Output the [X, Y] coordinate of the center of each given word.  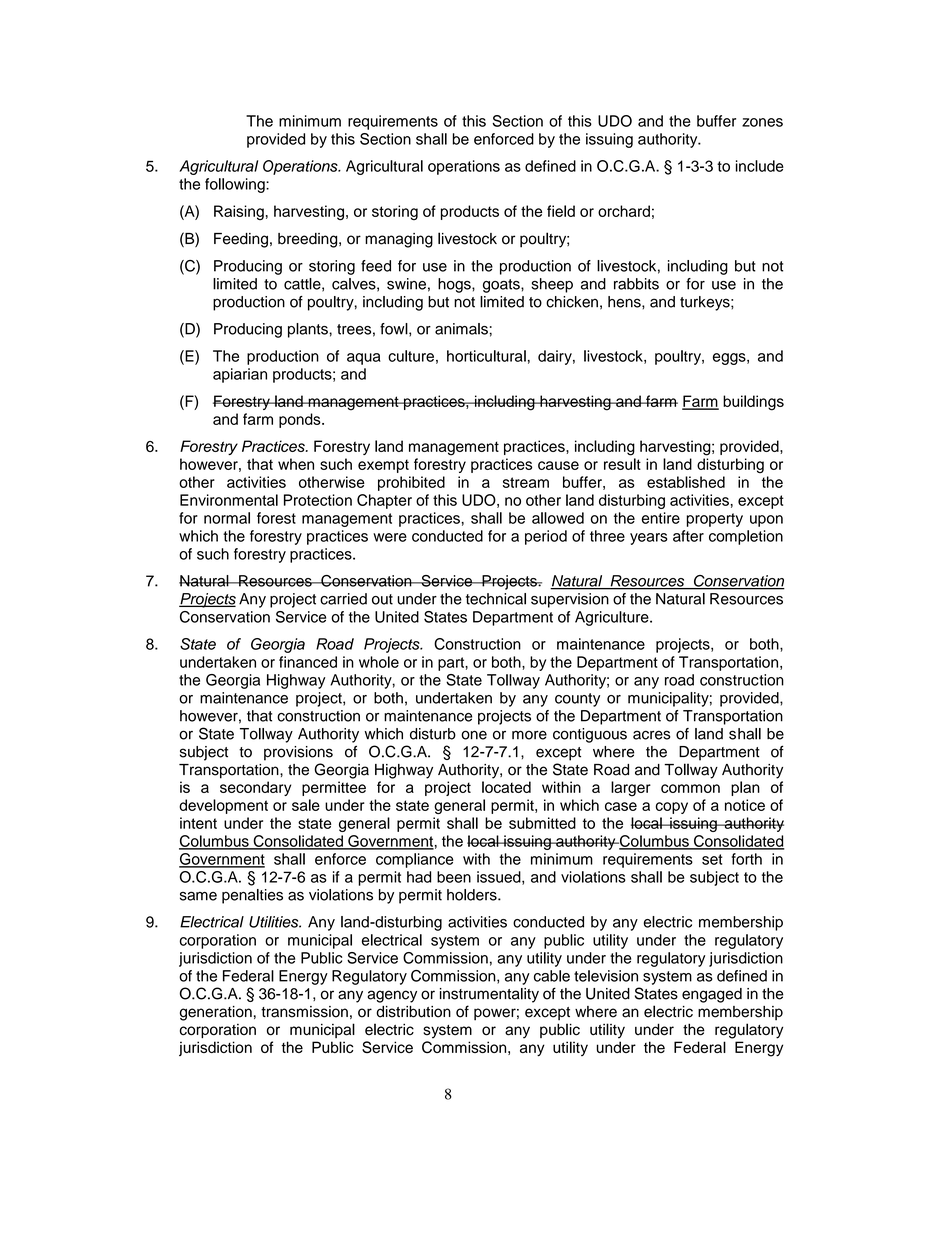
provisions [298, 753]
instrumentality [489, 995]
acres [651, 735]
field [561, 211]
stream [526, 482]
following [236, 185]
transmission [304, 1012]
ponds [301, 420]
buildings [753, 403]
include [760, 166]
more [529, 735]
